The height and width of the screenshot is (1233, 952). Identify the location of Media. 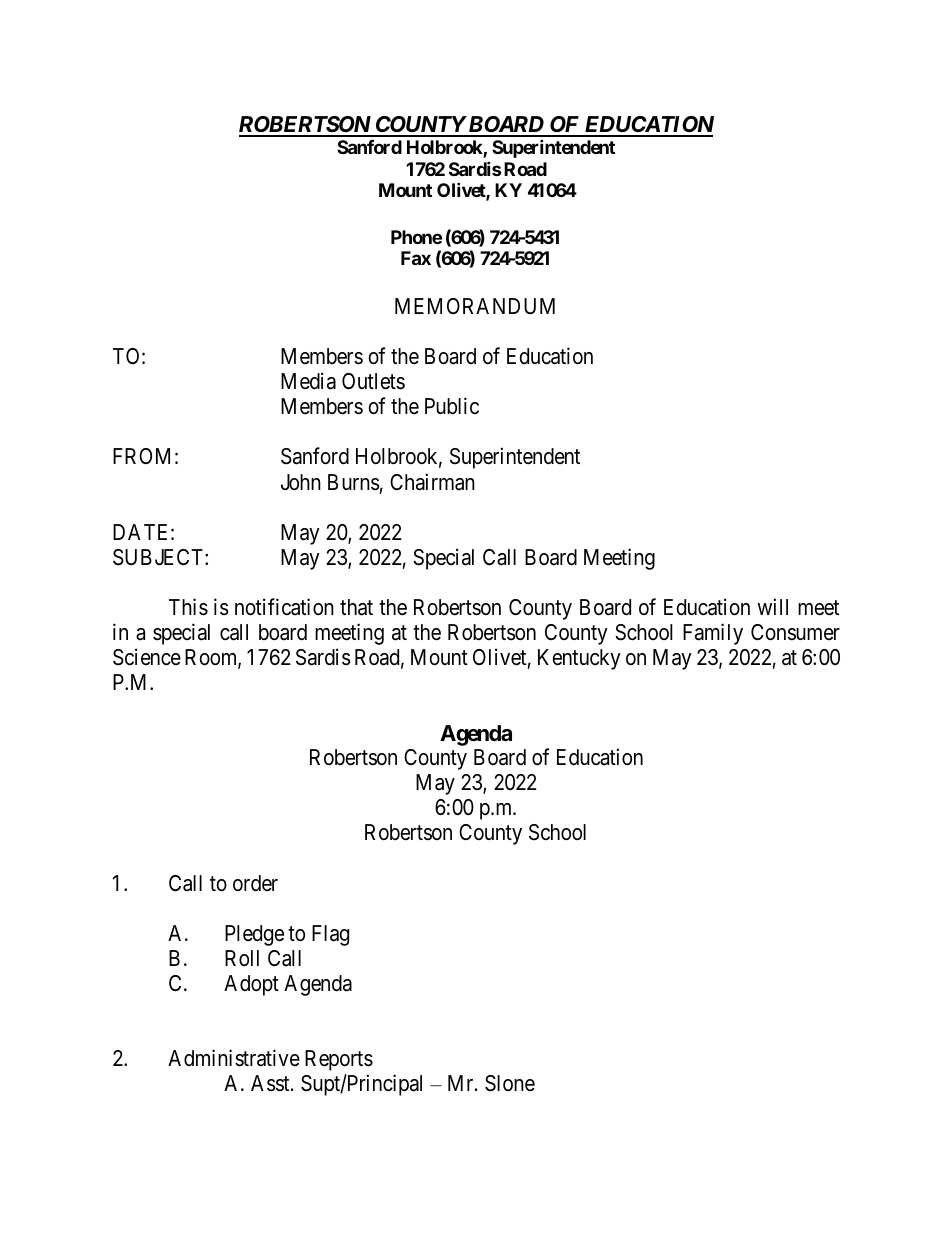
(308, 381).
